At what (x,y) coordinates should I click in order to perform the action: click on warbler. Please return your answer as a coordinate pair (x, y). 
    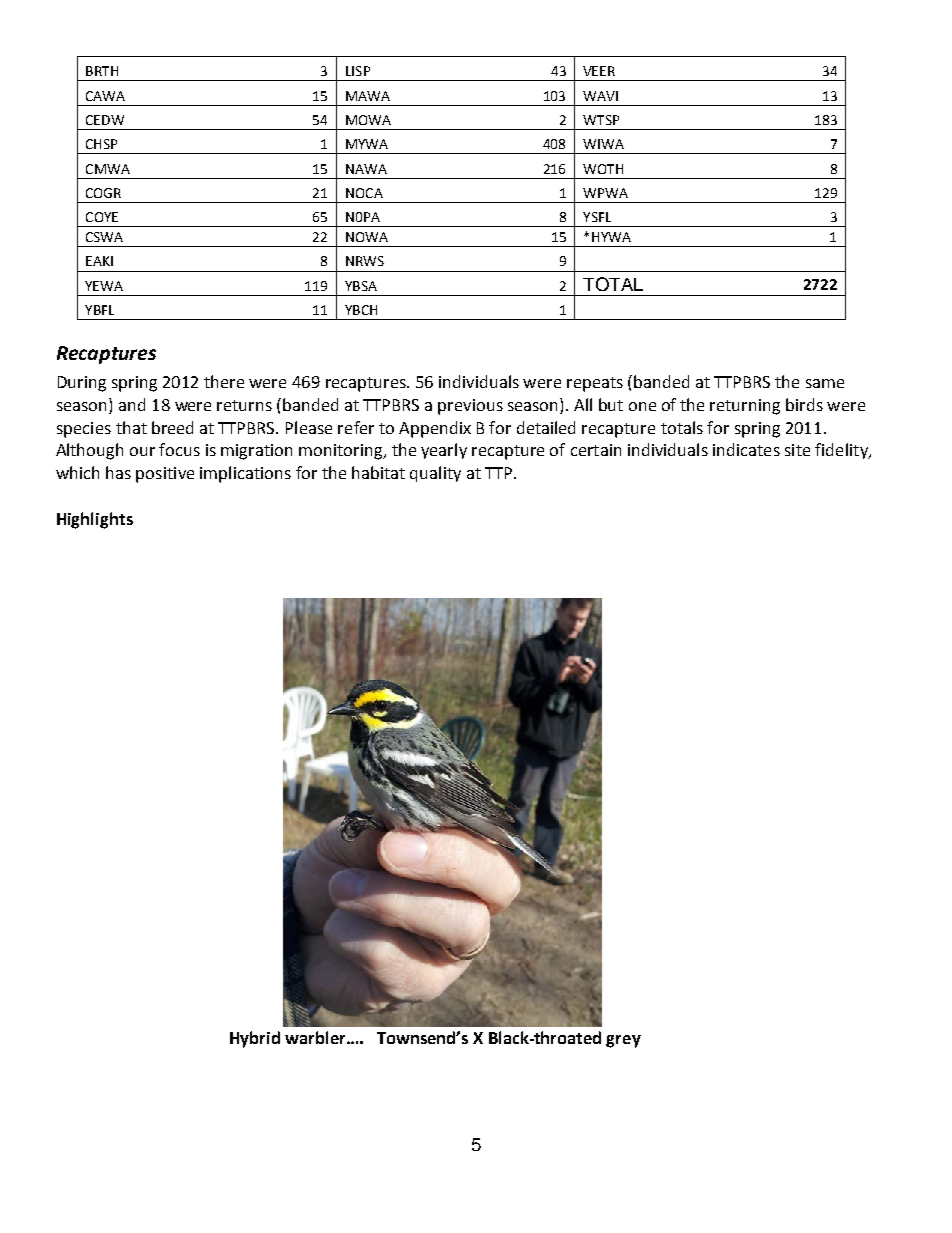
    Looking at the image, I should click on (316, 1037).
